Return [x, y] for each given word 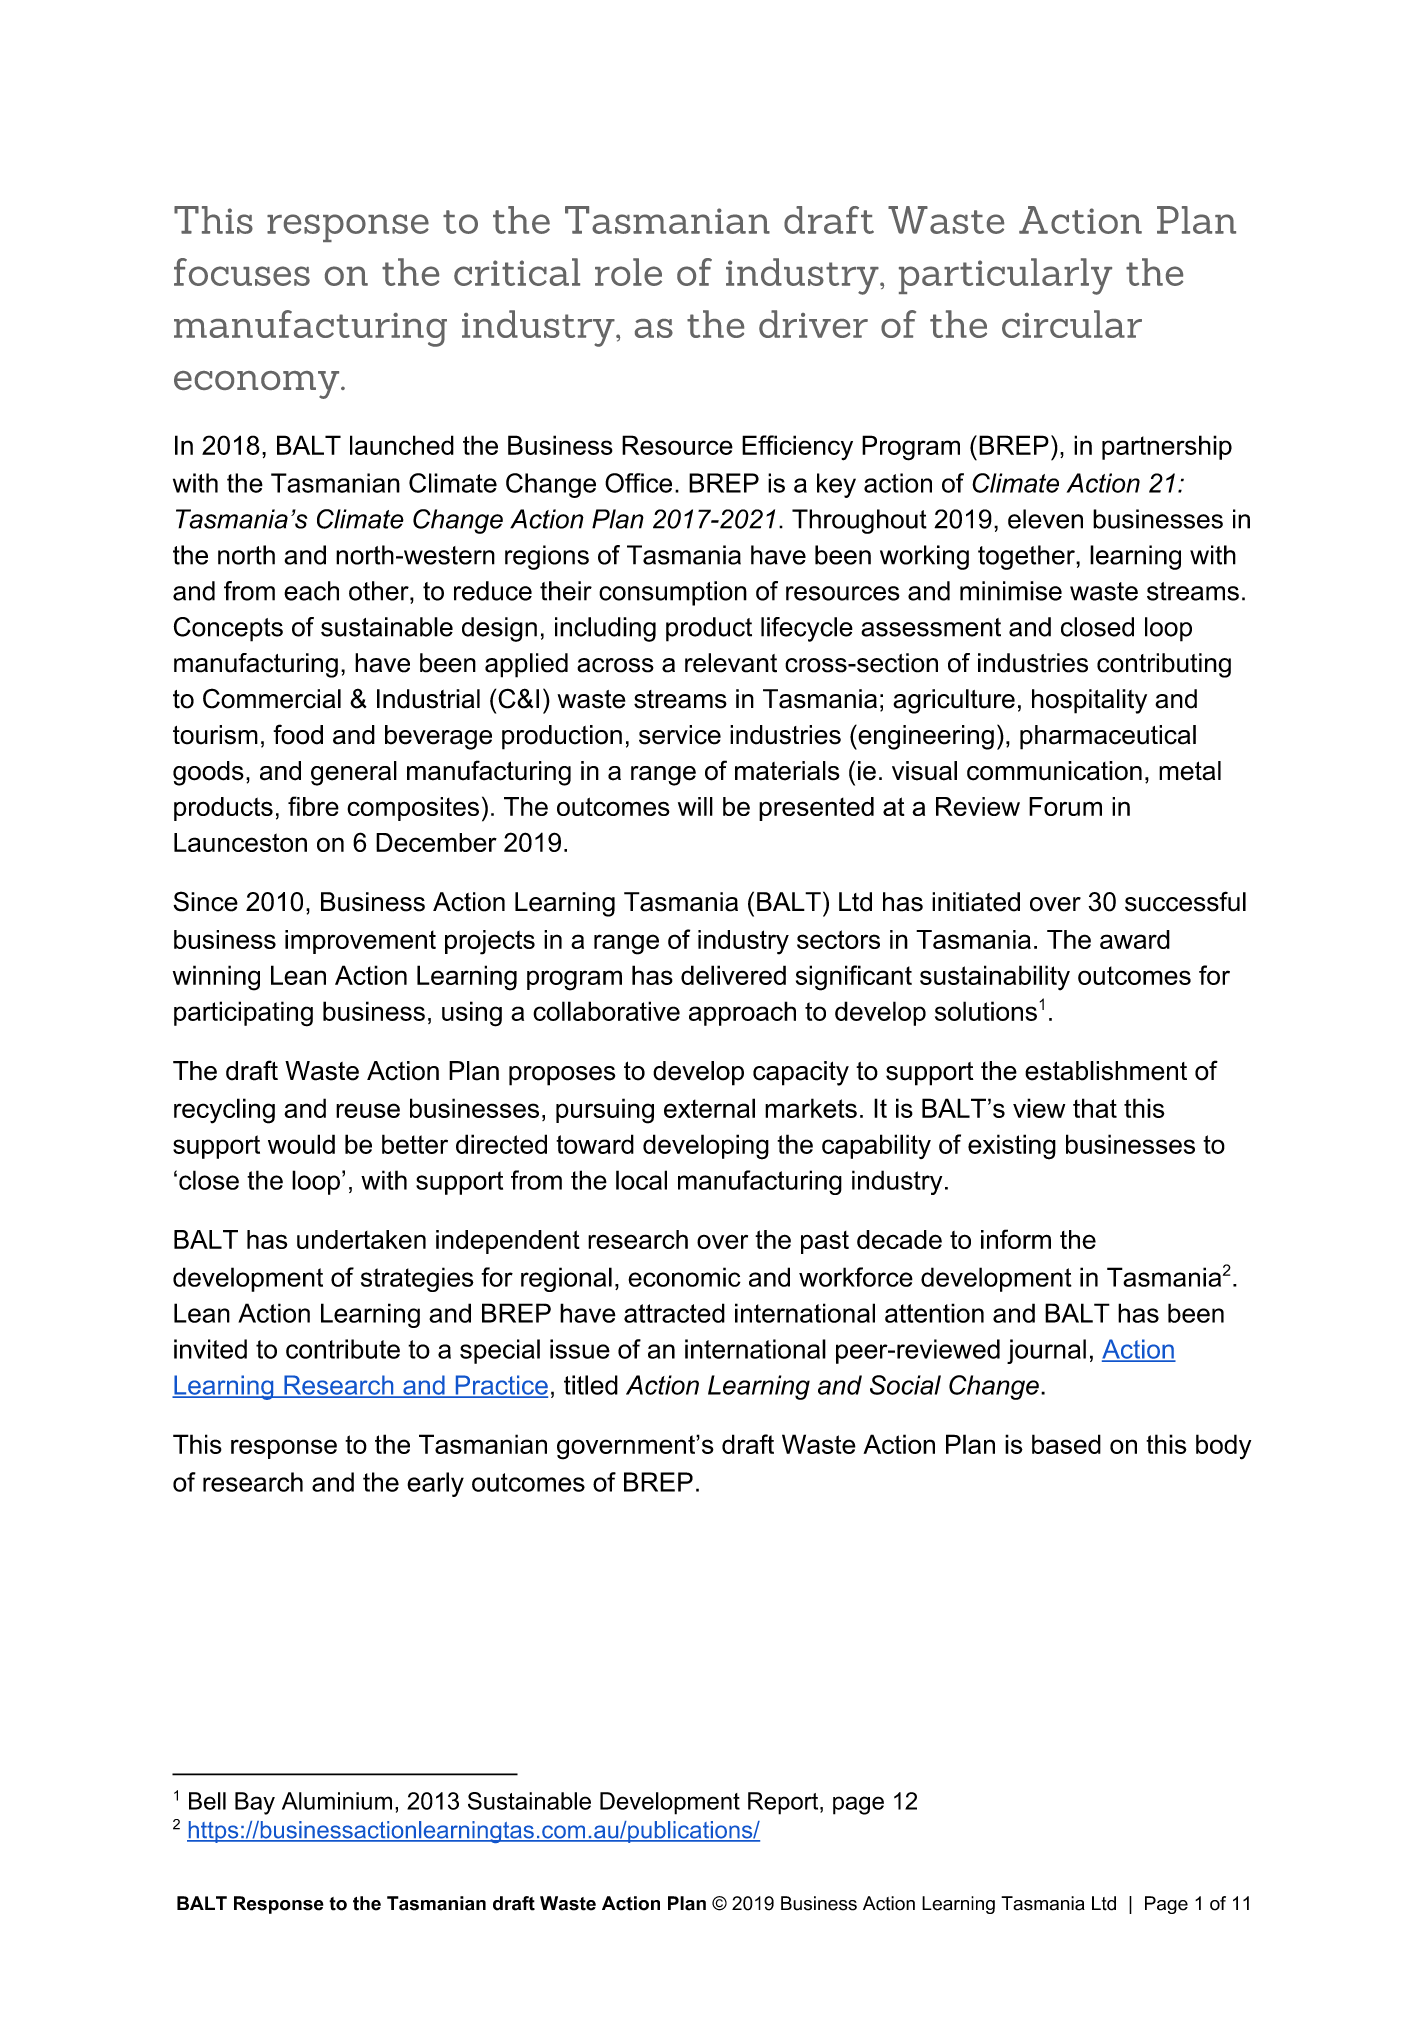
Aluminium [337, 1801]
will [695, 806]
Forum [1065, 806]
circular [1072, 324]
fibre [313, 806]
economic [684, 1277]
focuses [242, 272]
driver [813, 324]
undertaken [361, 1239]
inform [1016, 1239]
